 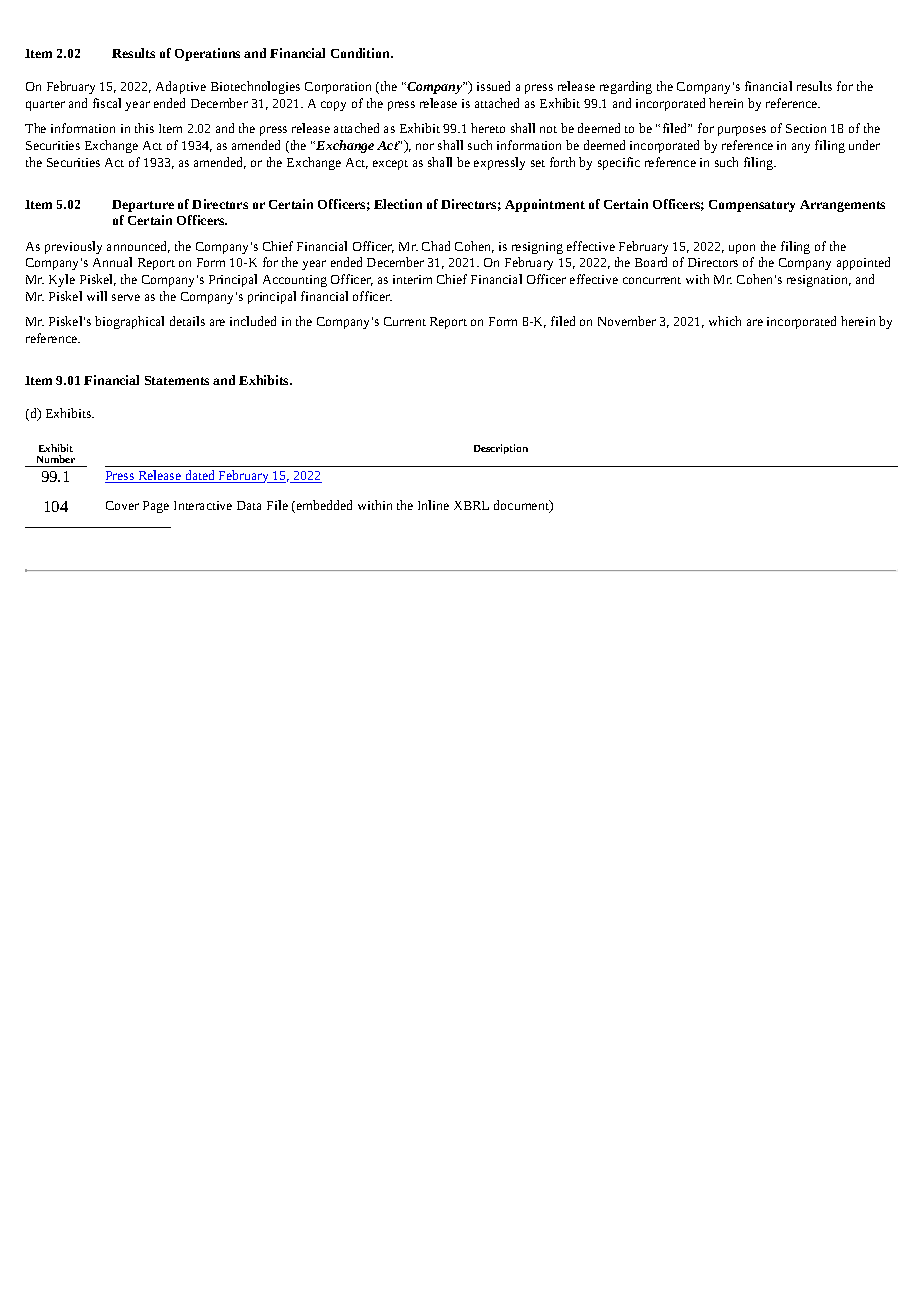 I want to click on serve, so click(x=126, y=297).
